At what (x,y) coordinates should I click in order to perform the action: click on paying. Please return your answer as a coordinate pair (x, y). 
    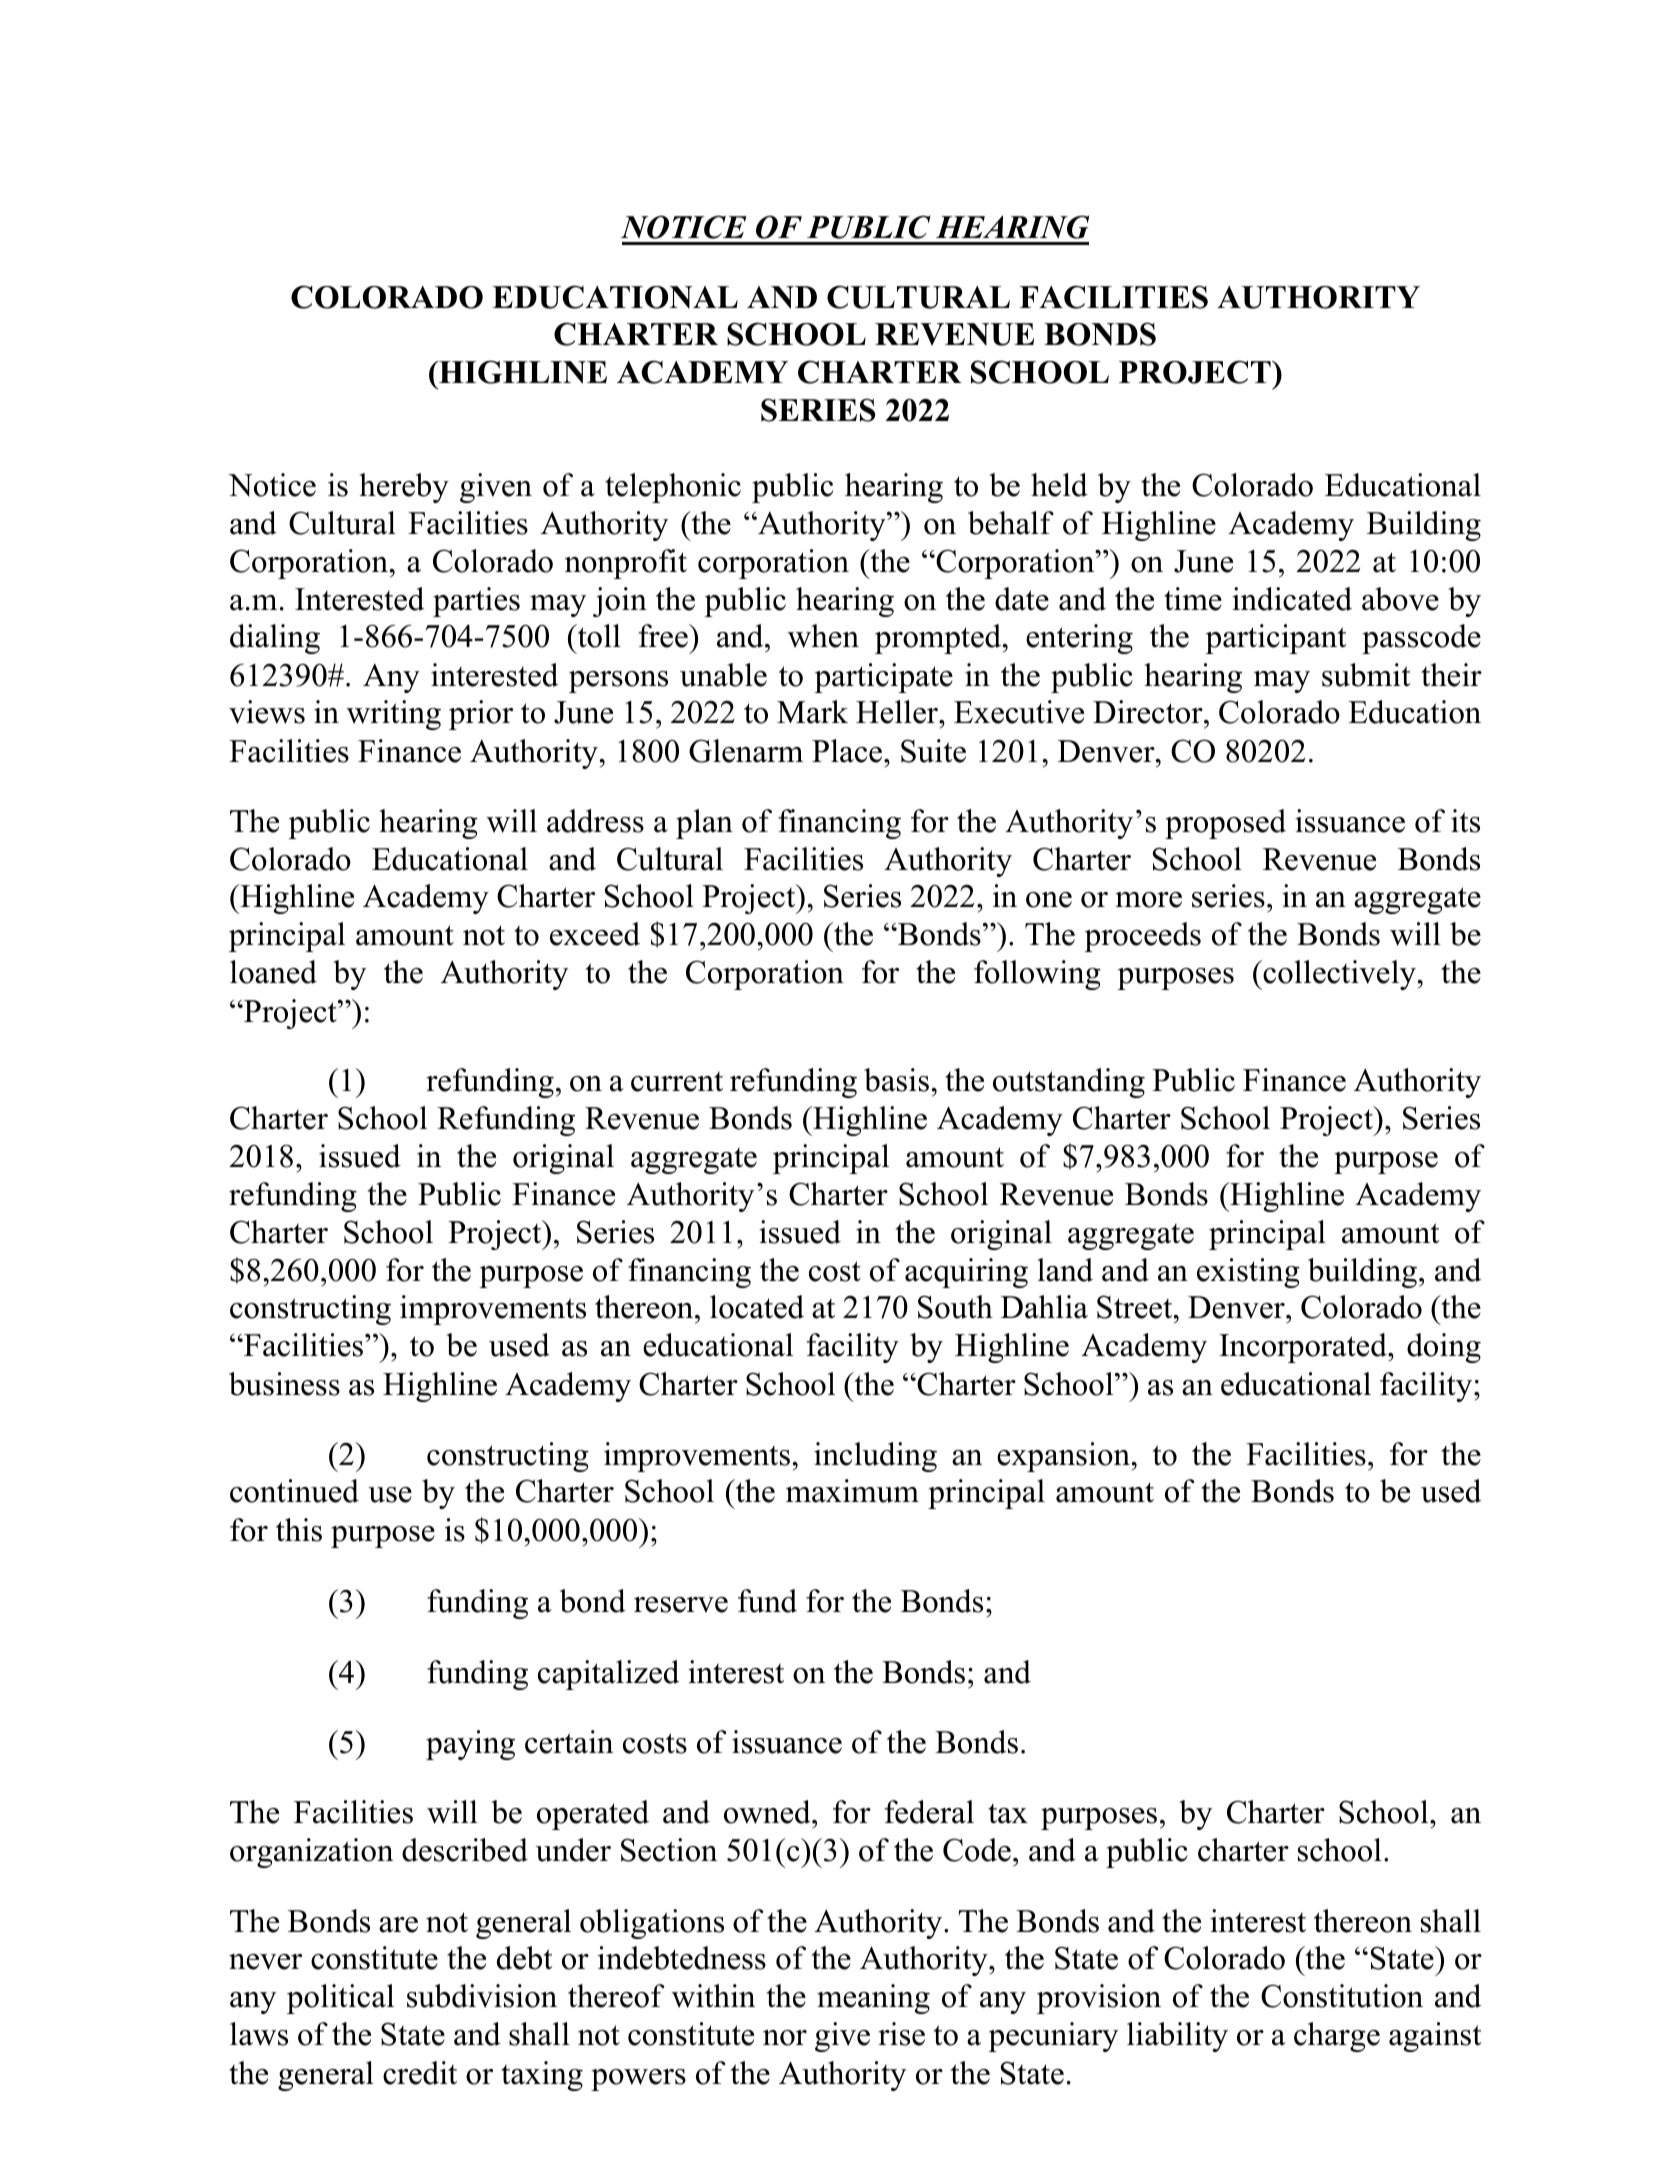
    Looking at the image, I should click on (470, 1745).
